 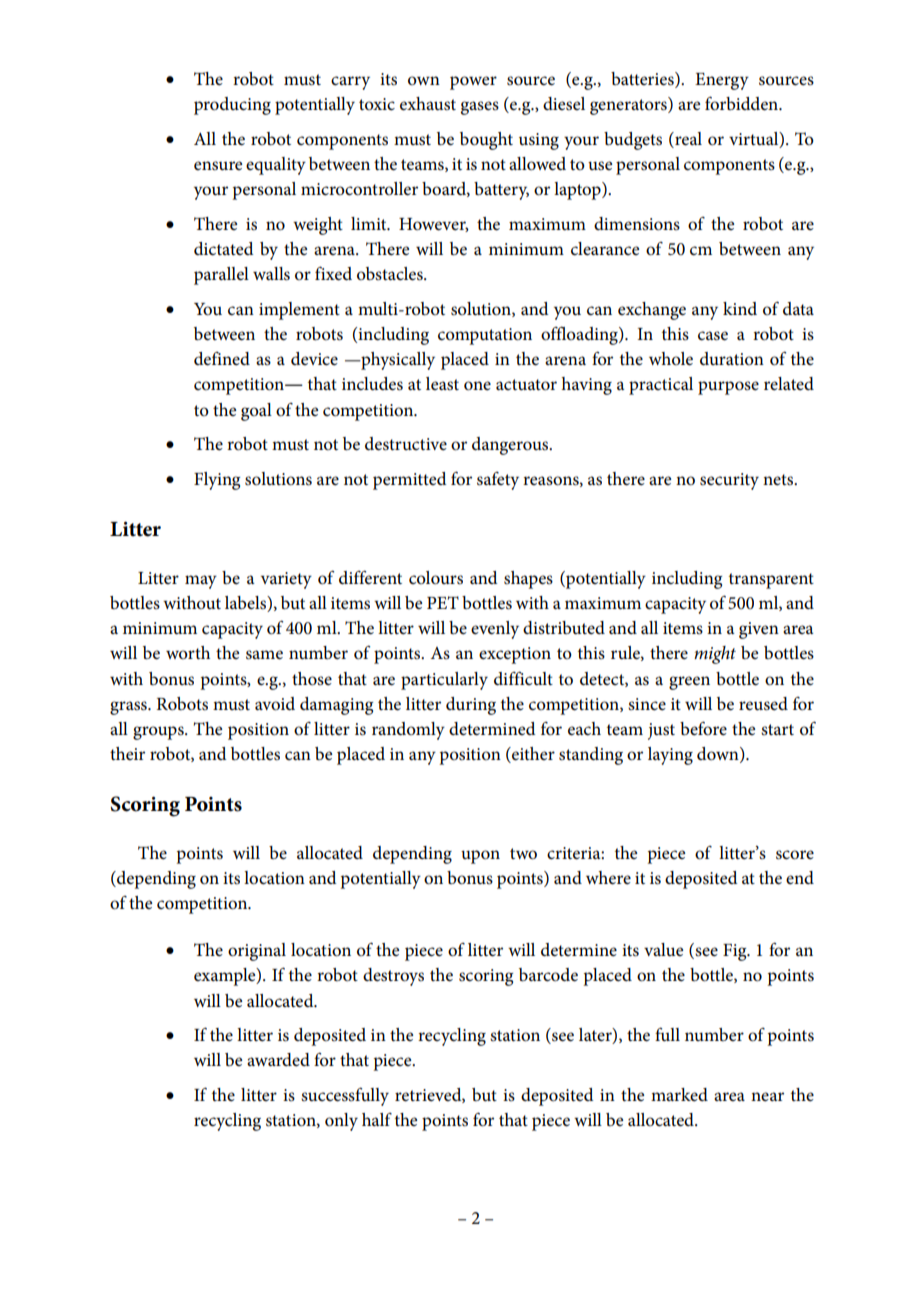 I want to click on groups, so click(x=159, y=733).
